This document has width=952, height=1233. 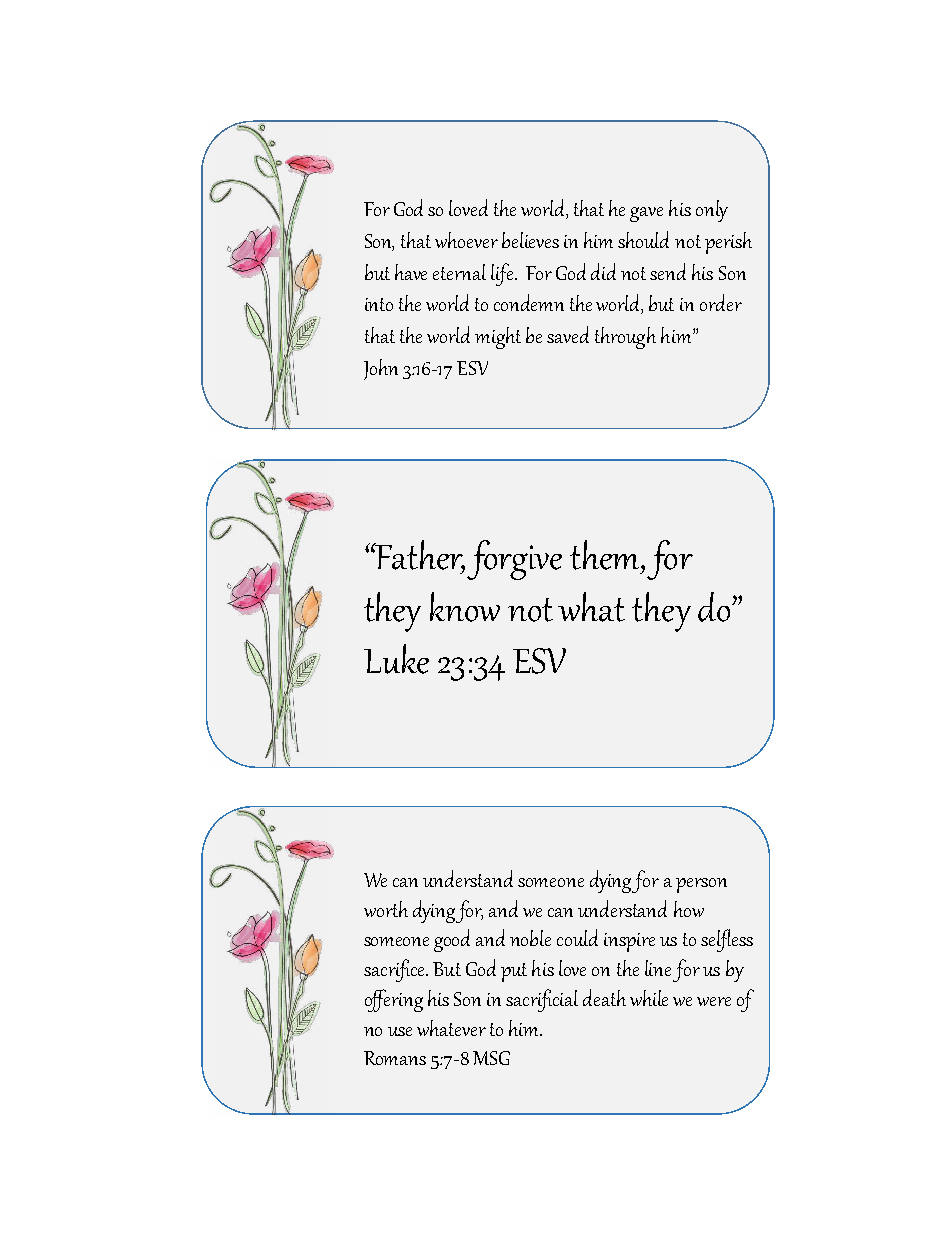 What do you see at coordinates (381, 369) in the document?
I see `John` at bounding box center [381, 369].
